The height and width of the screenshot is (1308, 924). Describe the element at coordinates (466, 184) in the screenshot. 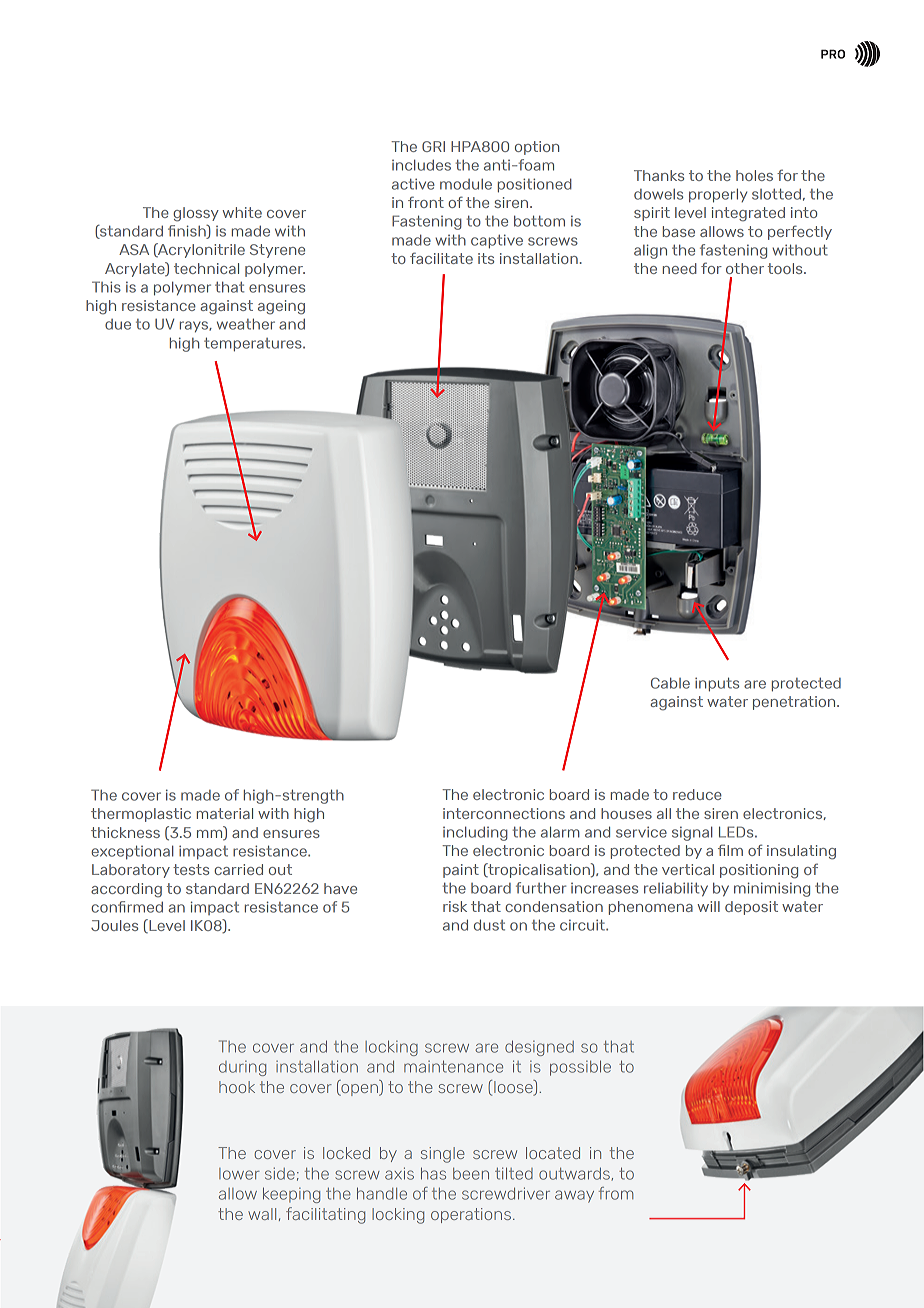

I see `module` at that location.
